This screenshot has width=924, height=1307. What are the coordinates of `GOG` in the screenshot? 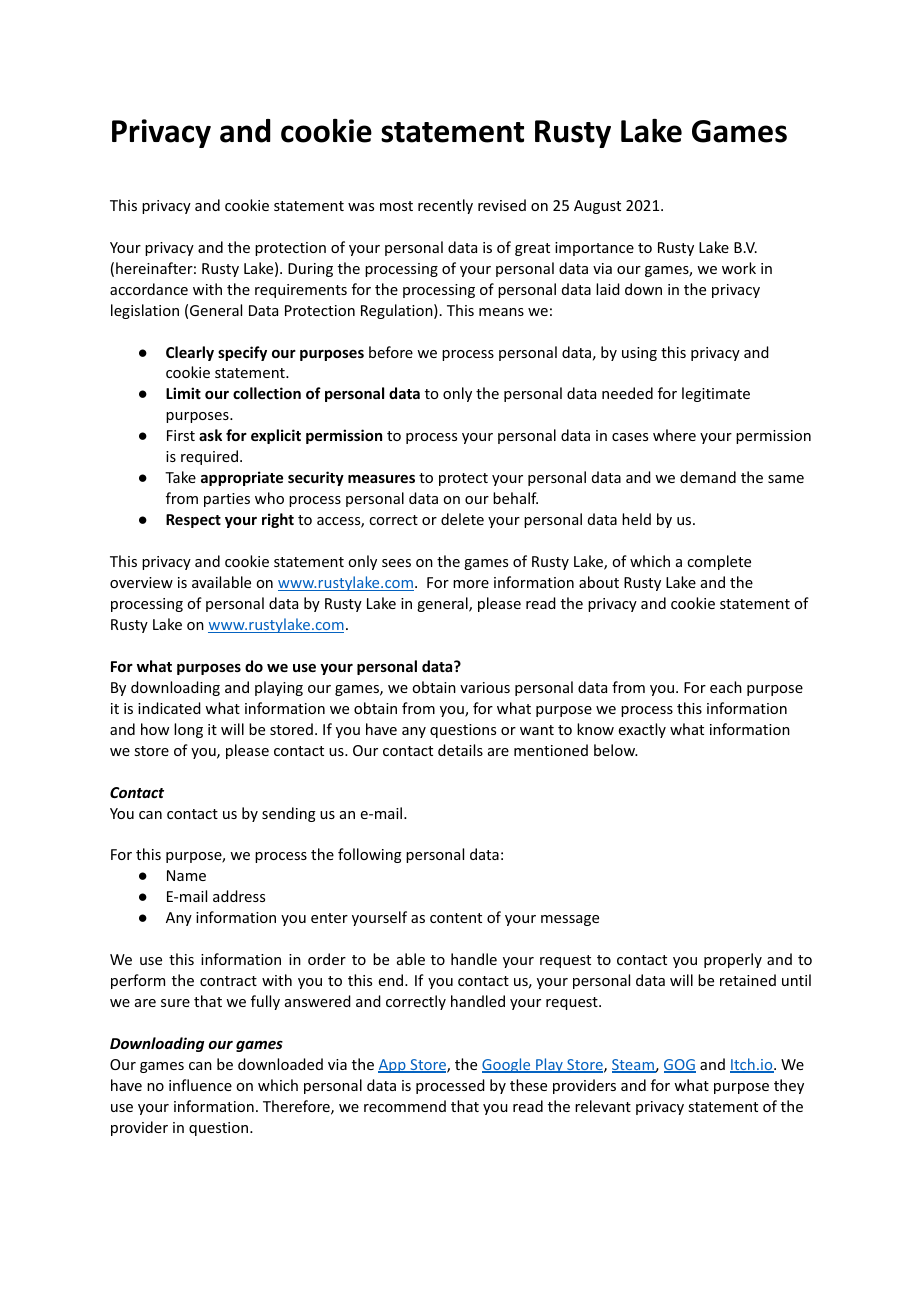 It's located at (680, 1066).
